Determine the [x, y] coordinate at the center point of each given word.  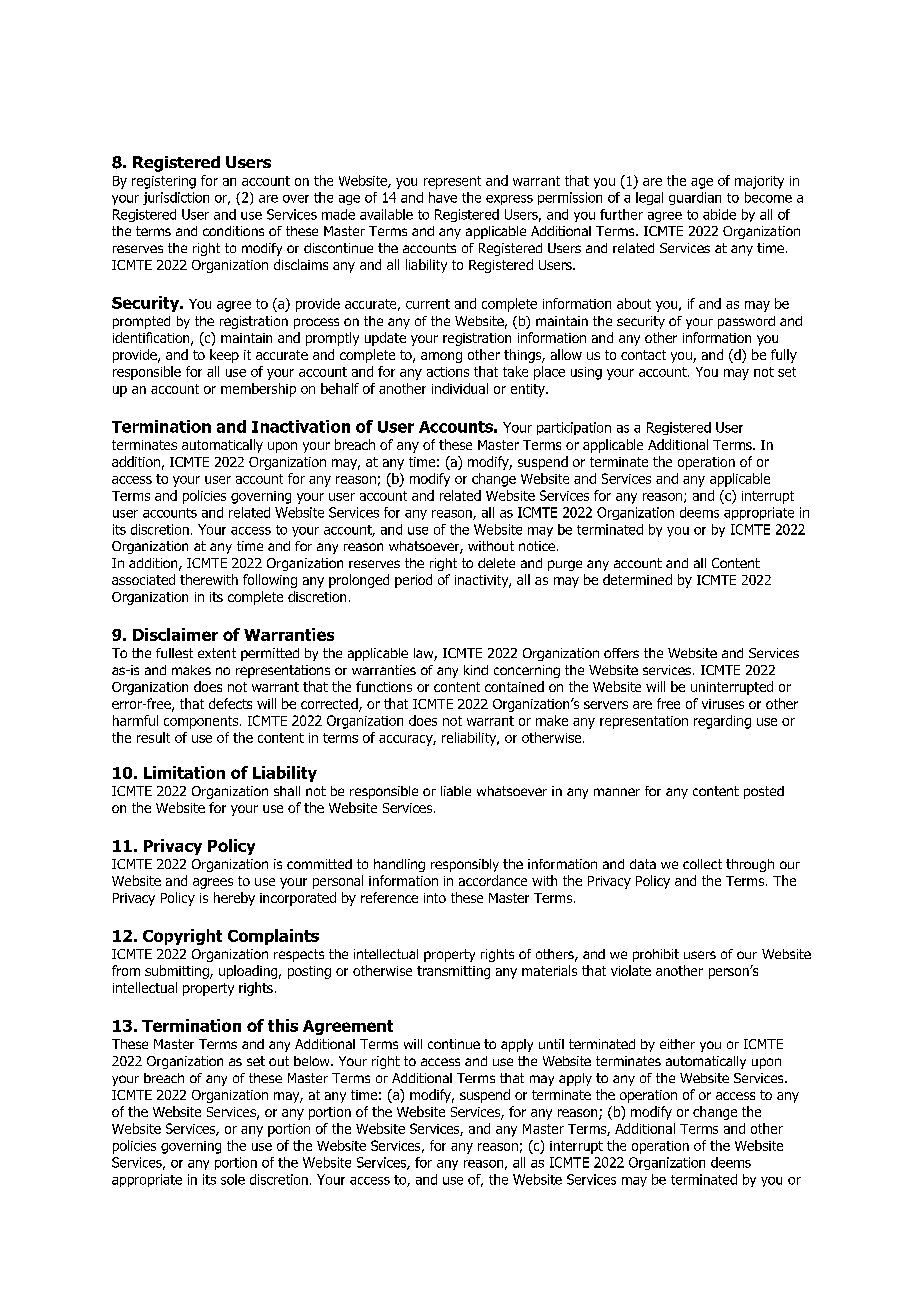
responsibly [465, 865]
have [443, 197]
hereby [234, 899]
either [677, 1044]
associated [143, 579]
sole [233, 1179]
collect [702, 864]
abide [719, 214]
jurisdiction [176, 198]
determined [637, 579]
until [551, 1044]
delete [496, 563]
